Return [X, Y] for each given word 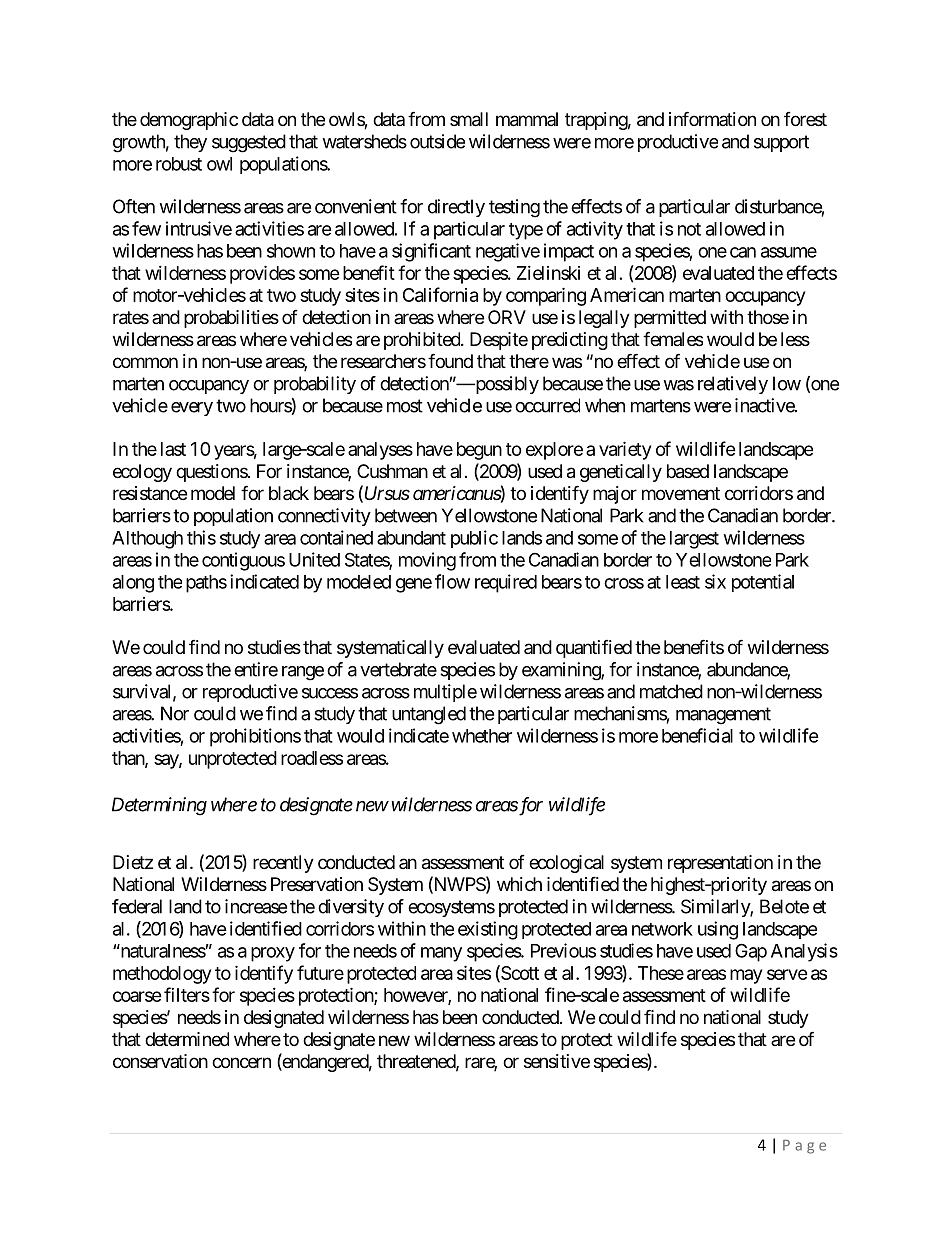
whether [482, 736]
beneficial [697, 735]
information [712, 118]
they [190, 143]
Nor [175, 713]
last [173, 449]
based [688, 471]
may [746, 976]
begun [479, 451]
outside [437, 141]
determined [187, 1039]
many [441, 954]
